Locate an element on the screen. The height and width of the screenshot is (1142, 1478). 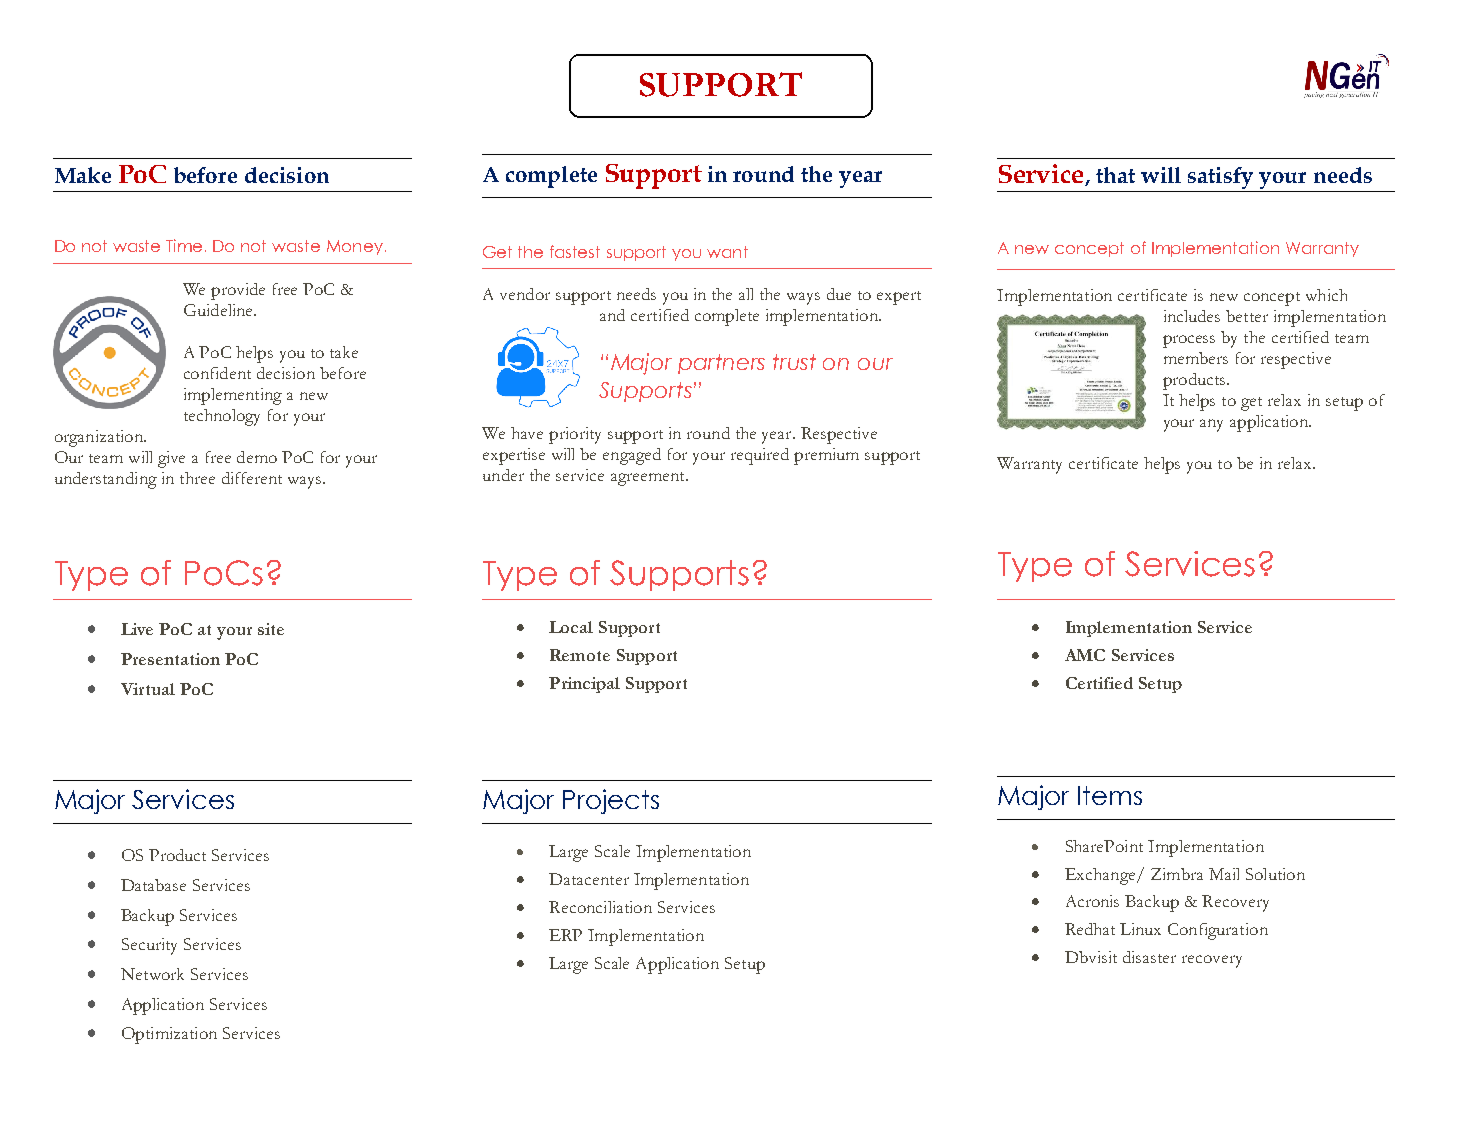
different is located at coordinates (252, 478).
